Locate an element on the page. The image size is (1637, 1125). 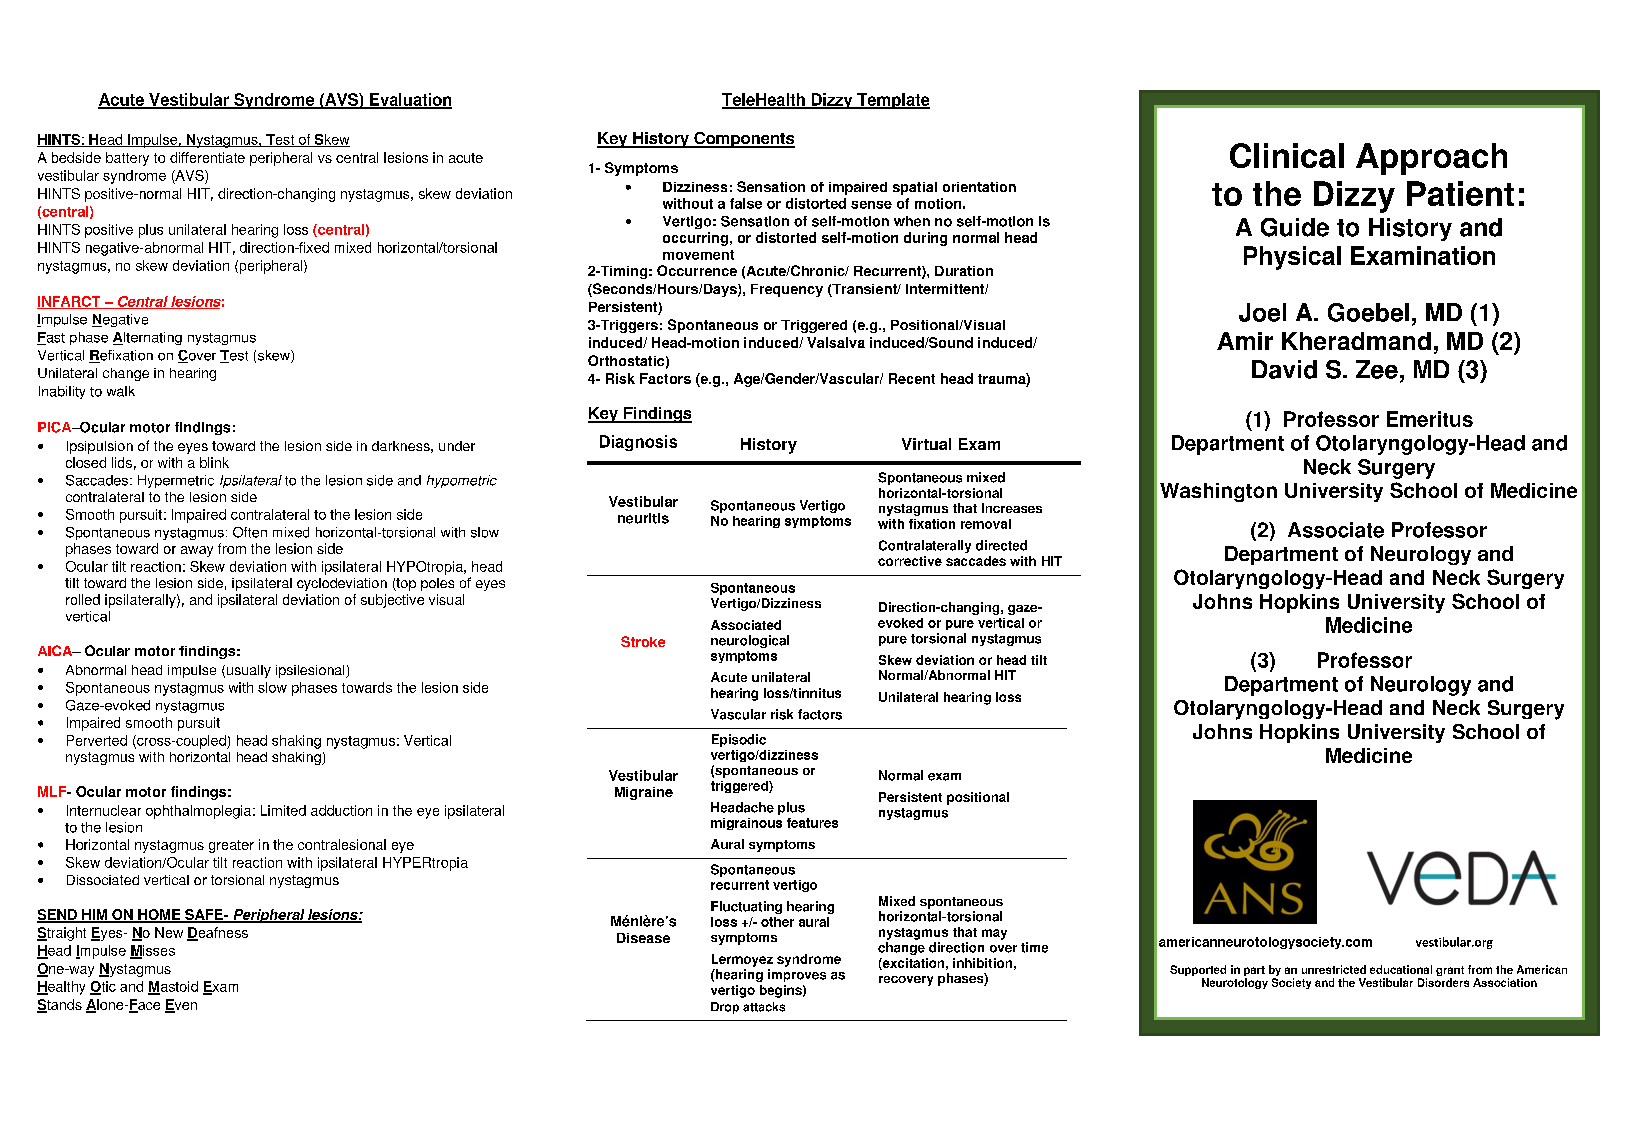
Emeritus is located at coordinates (1430, 419).
